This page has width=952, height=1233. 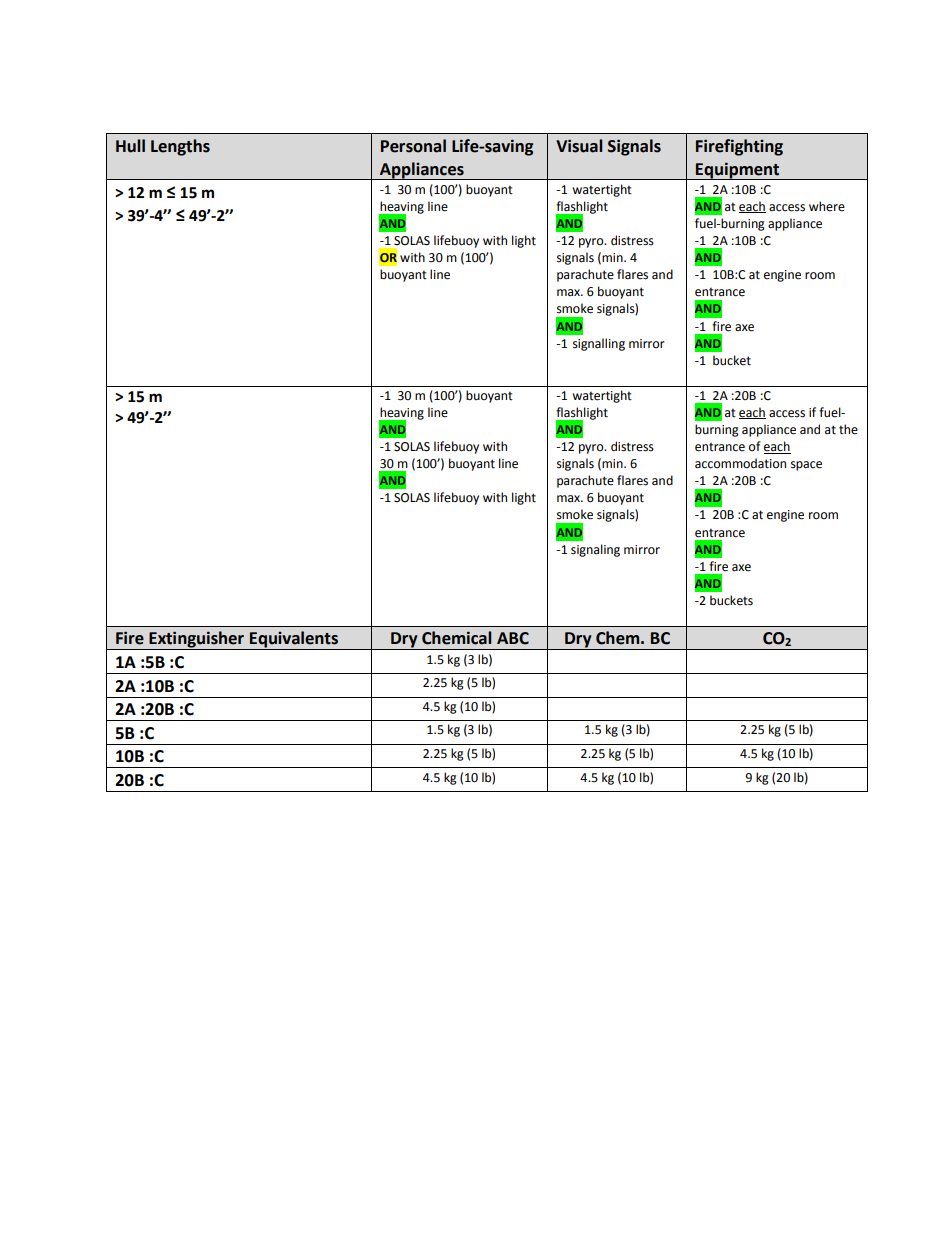 What do you see at coordinates (180, 147) in the page?
I see `Lengths` at bounding box center [180, 147].
